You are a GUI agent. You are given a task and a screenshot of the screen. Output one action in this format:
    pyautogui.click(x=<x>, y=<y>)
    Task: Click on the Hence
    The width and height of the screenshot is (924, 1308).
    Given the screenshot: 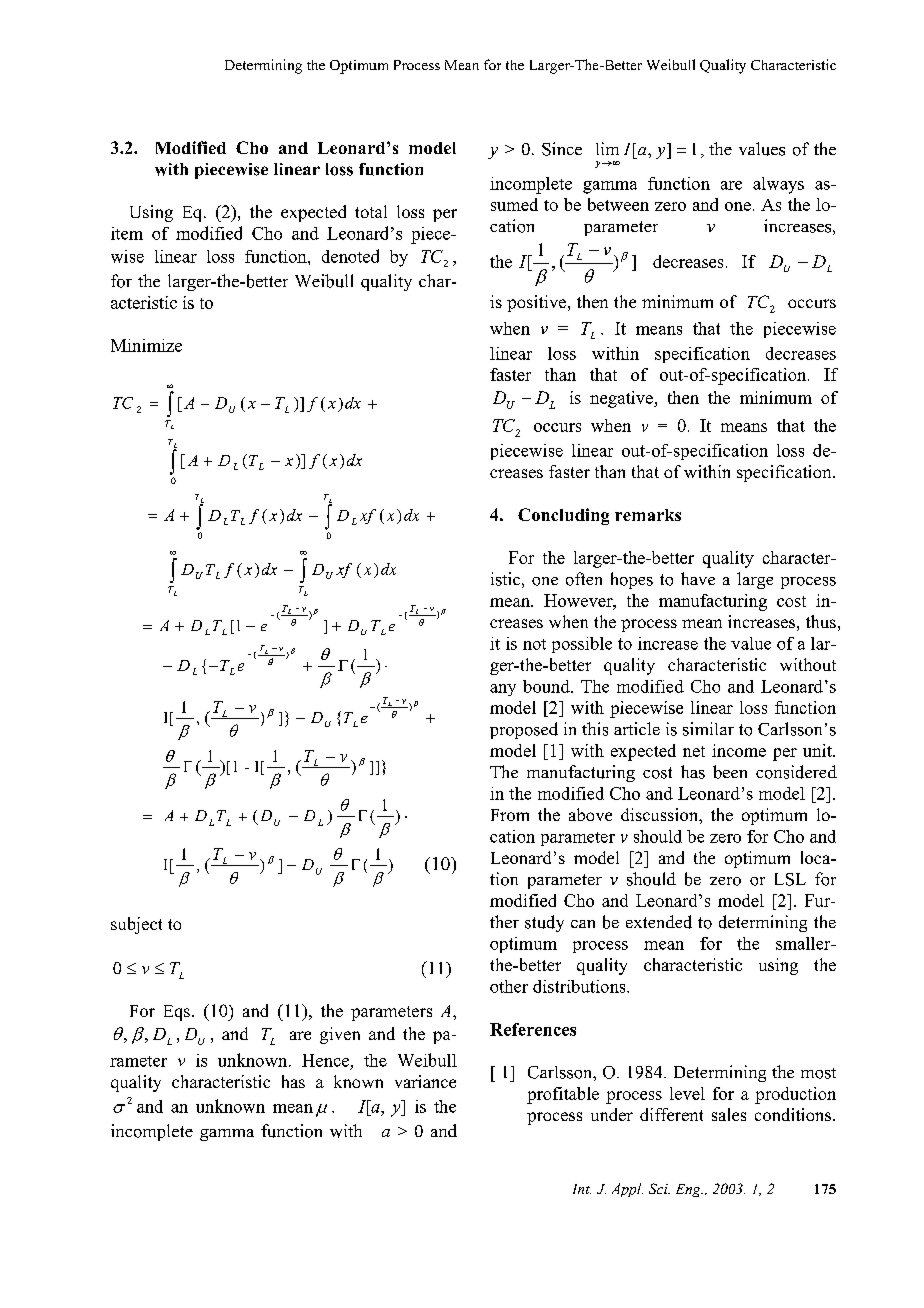 What is the action you would take?
    pyautogui.click(x=325, y=1060)
